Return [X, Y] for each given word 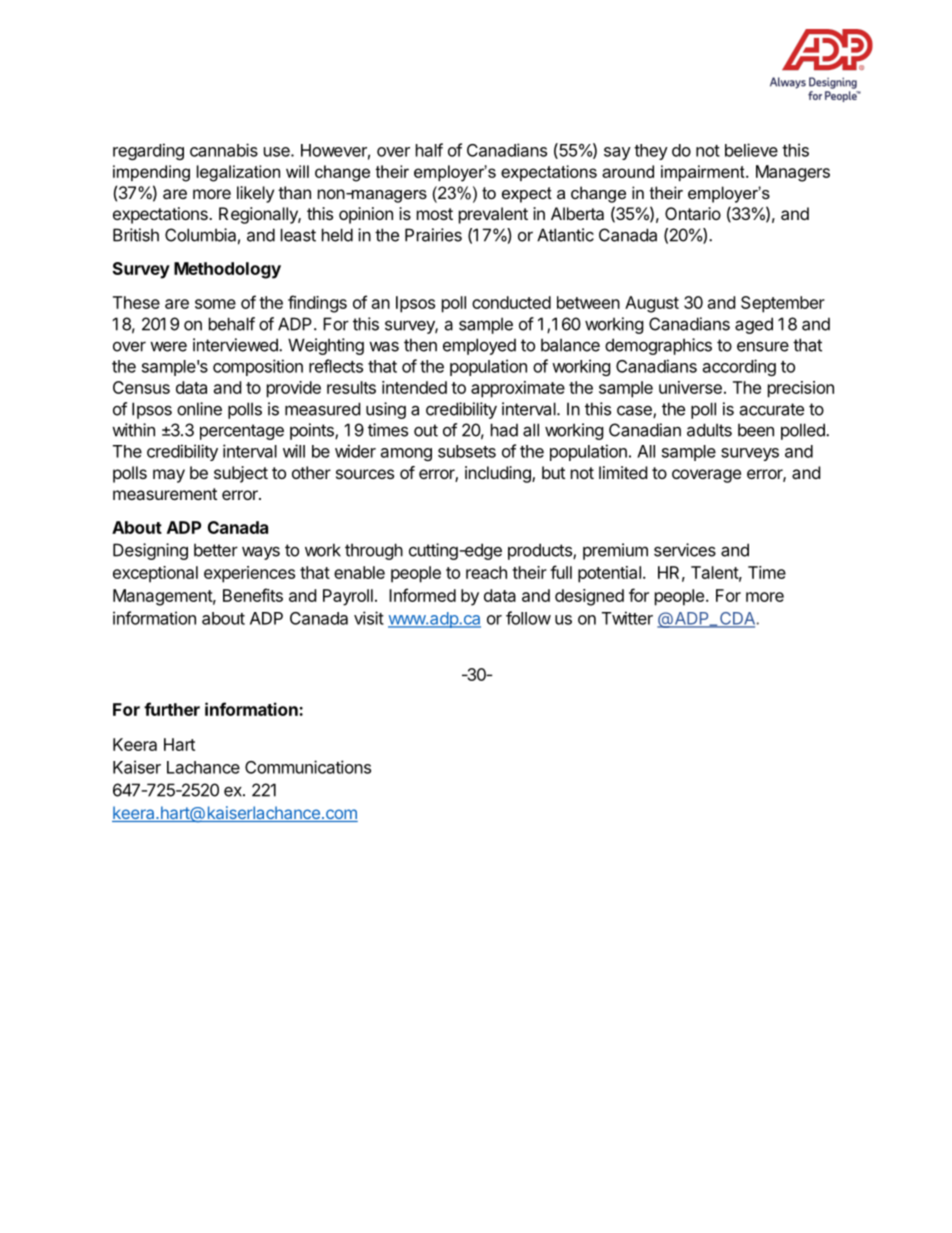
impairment [704, 173]
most [435, 214]
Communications [308, 767]
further [172, 709]
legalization [238, 173]
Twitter [627, 618]
